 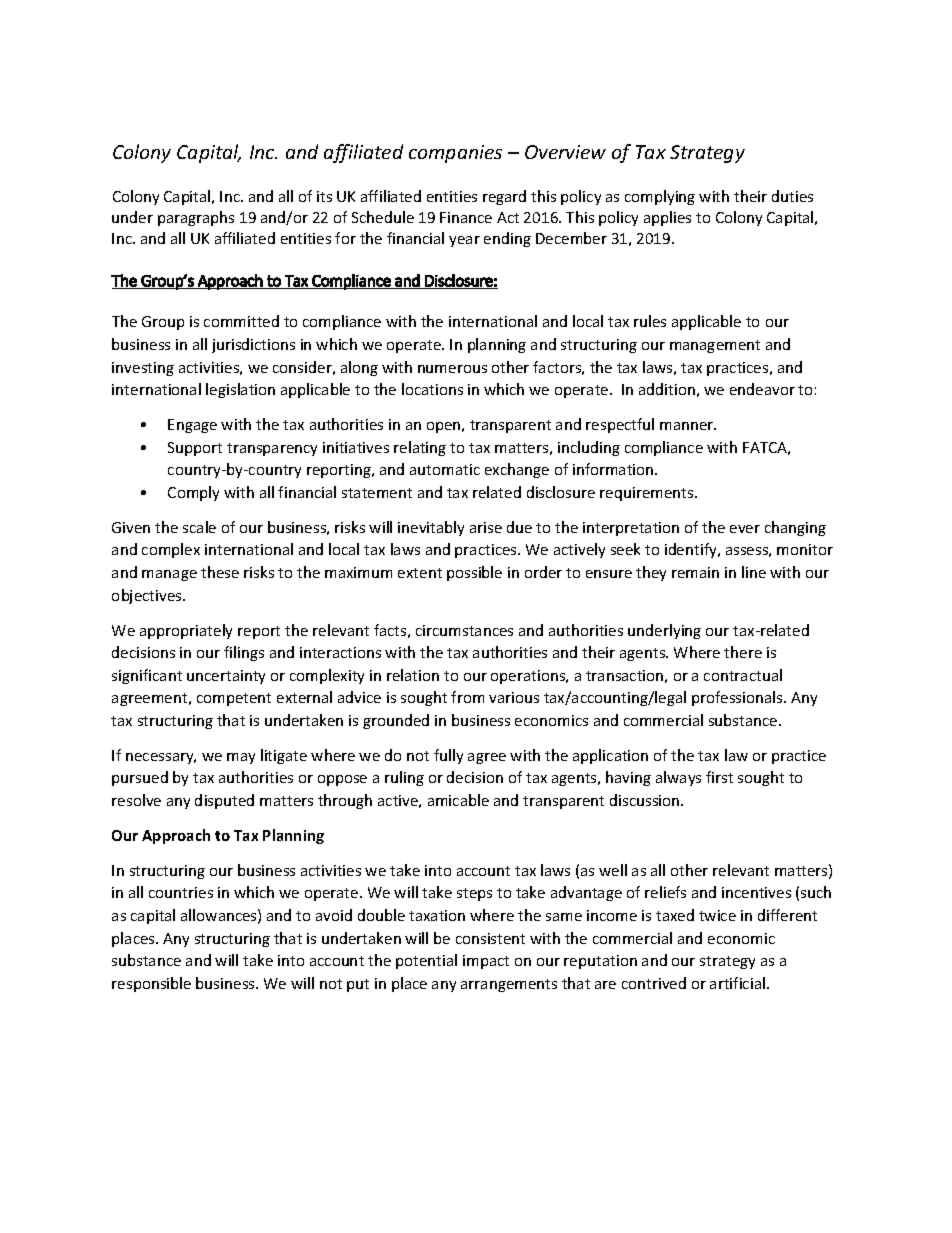 What do you see at coordinates (467, 697) in the screenshot?
I see `from` at bounding box center [467, 697].
